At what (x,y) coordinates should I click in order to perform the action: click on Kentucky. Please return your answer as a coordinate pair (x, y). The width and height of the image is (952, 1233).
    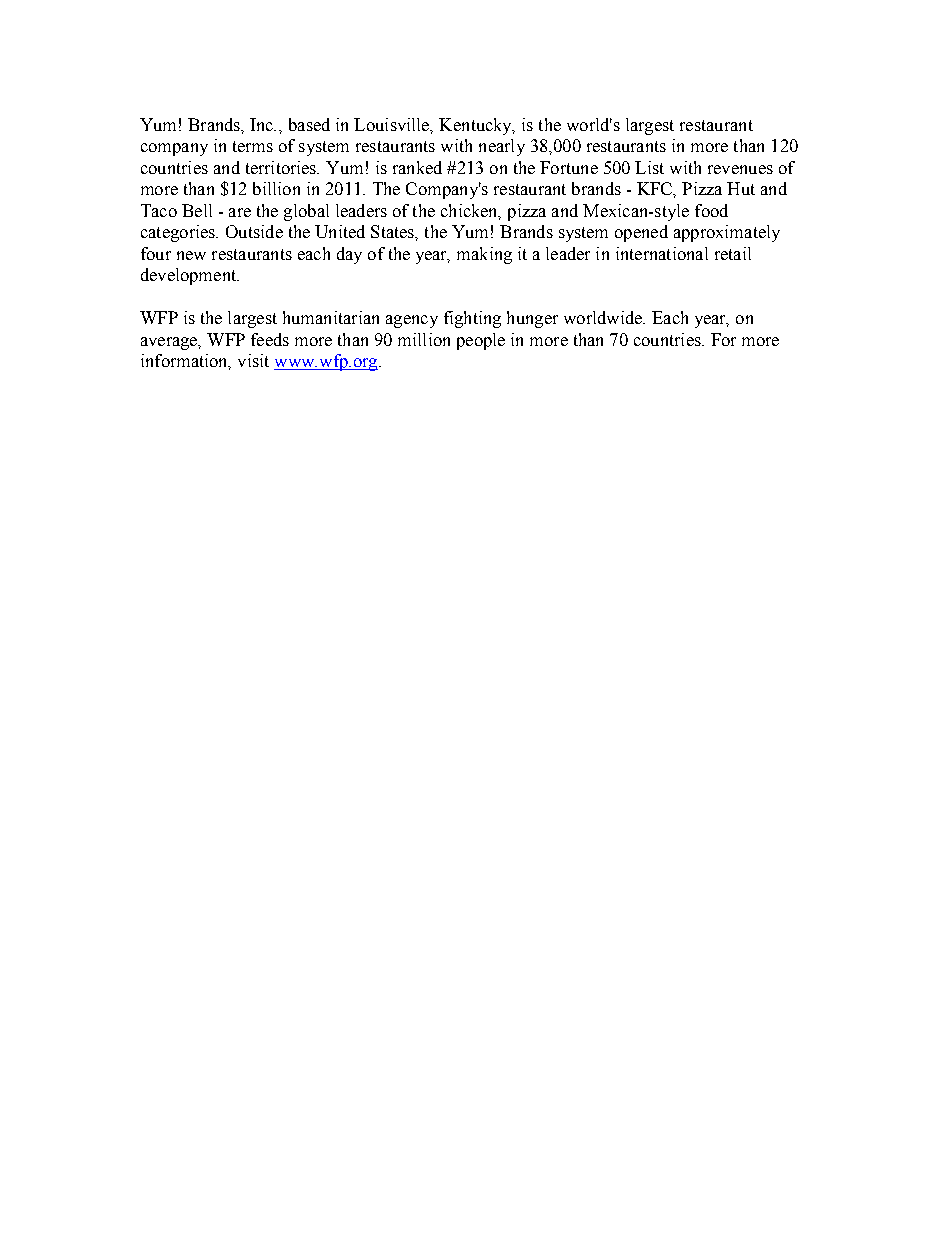
    Looking at the image, I should click on (476, 126).
